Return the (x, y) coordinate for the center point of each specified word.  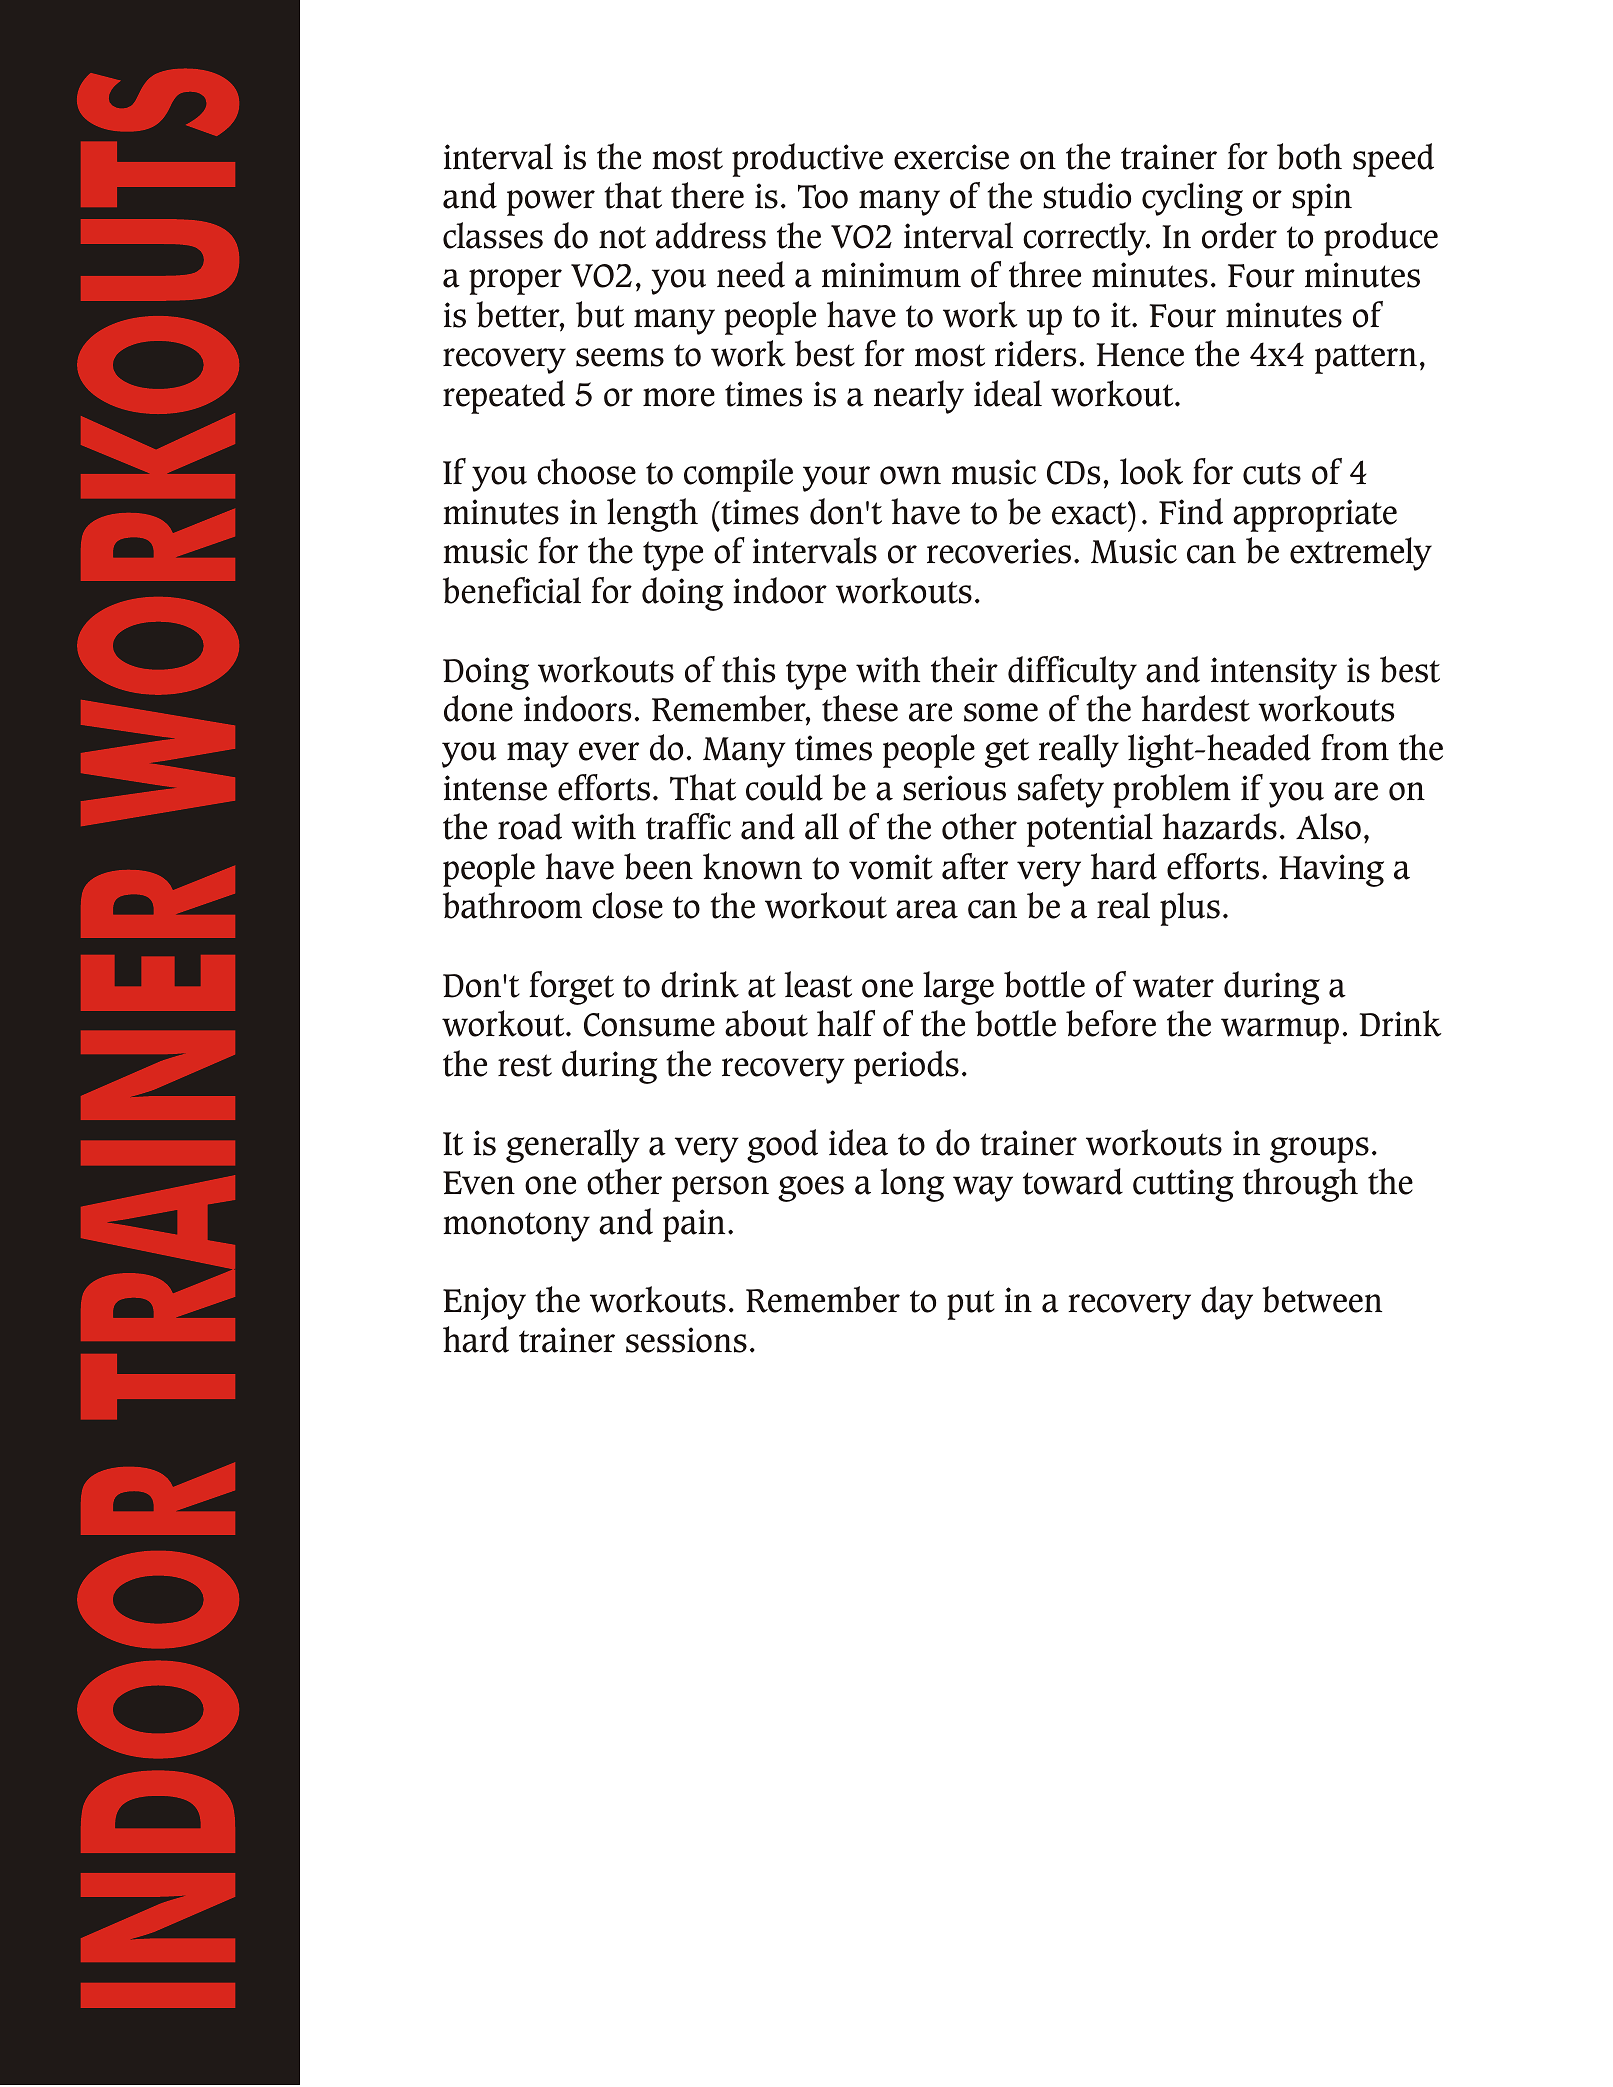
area (927, 909)
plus (1190, 909)
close (627, 905)
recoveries (999, 551)
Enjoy (484, 1303)
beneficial (512, 590)
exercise (951, 157)
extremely (1361, 554)
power (551, 203)
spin (1322, 199)
